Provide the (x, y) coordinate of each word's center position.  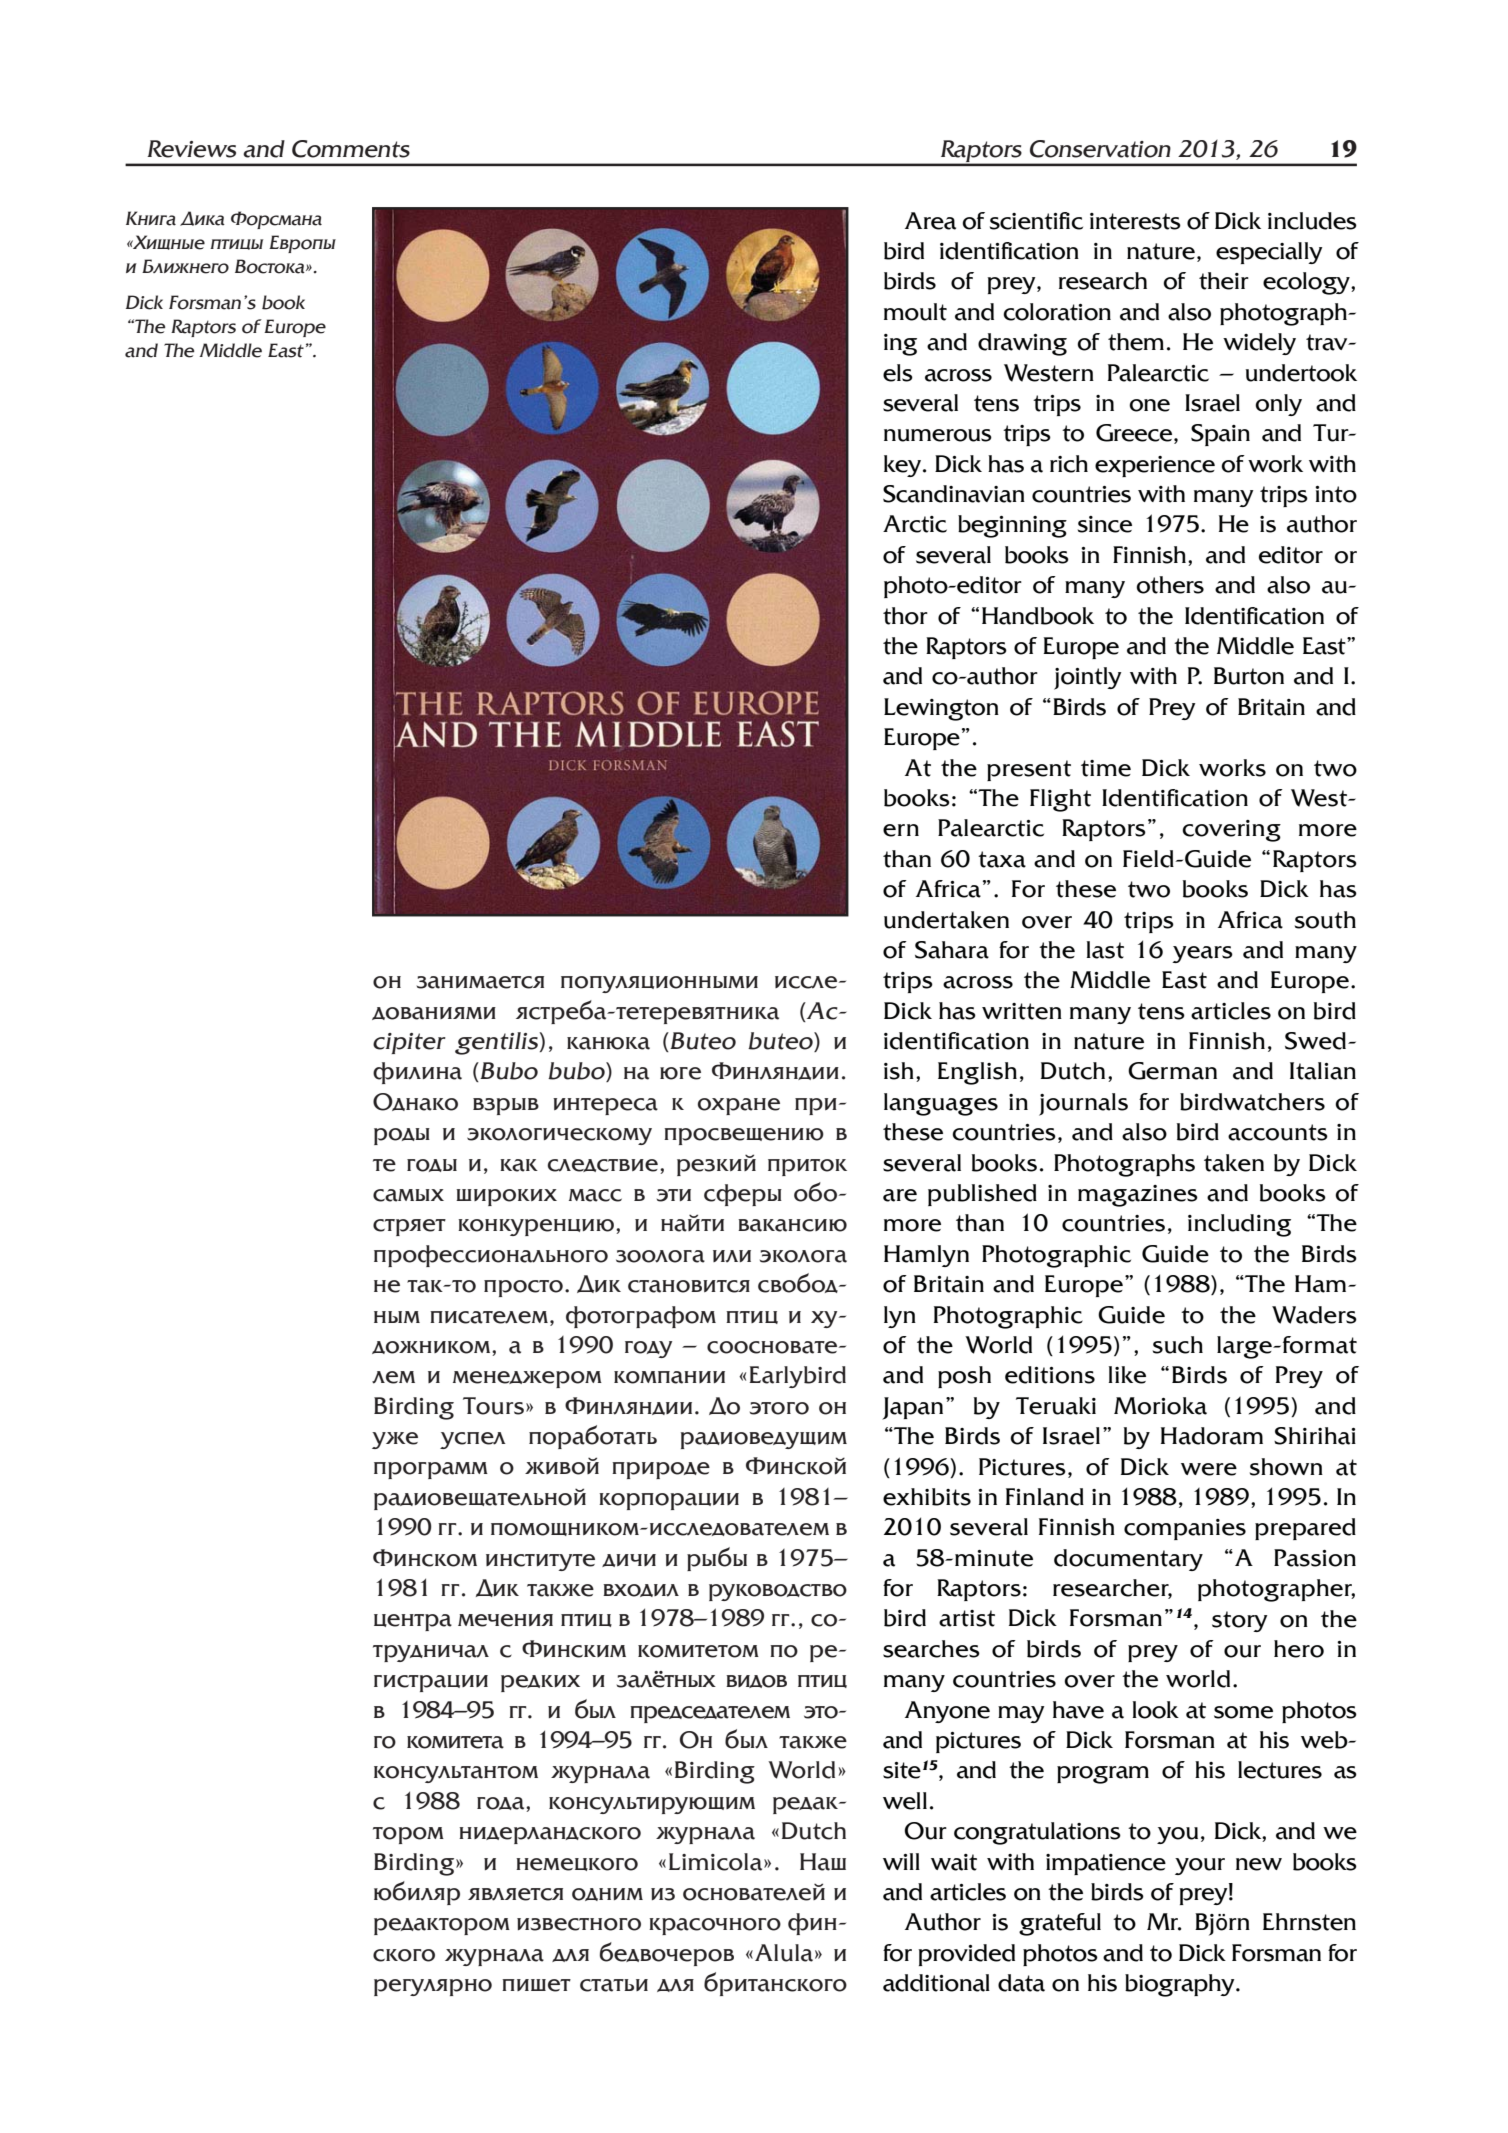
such (1178, 1345)
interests (1135, 221)
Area (930, 221)
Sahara (952, 950)
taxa (1002, 859)
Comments (351, 149)
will (901, 1861)
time (1106, 768)
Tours (493, 1406)
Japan (912, 1408)
